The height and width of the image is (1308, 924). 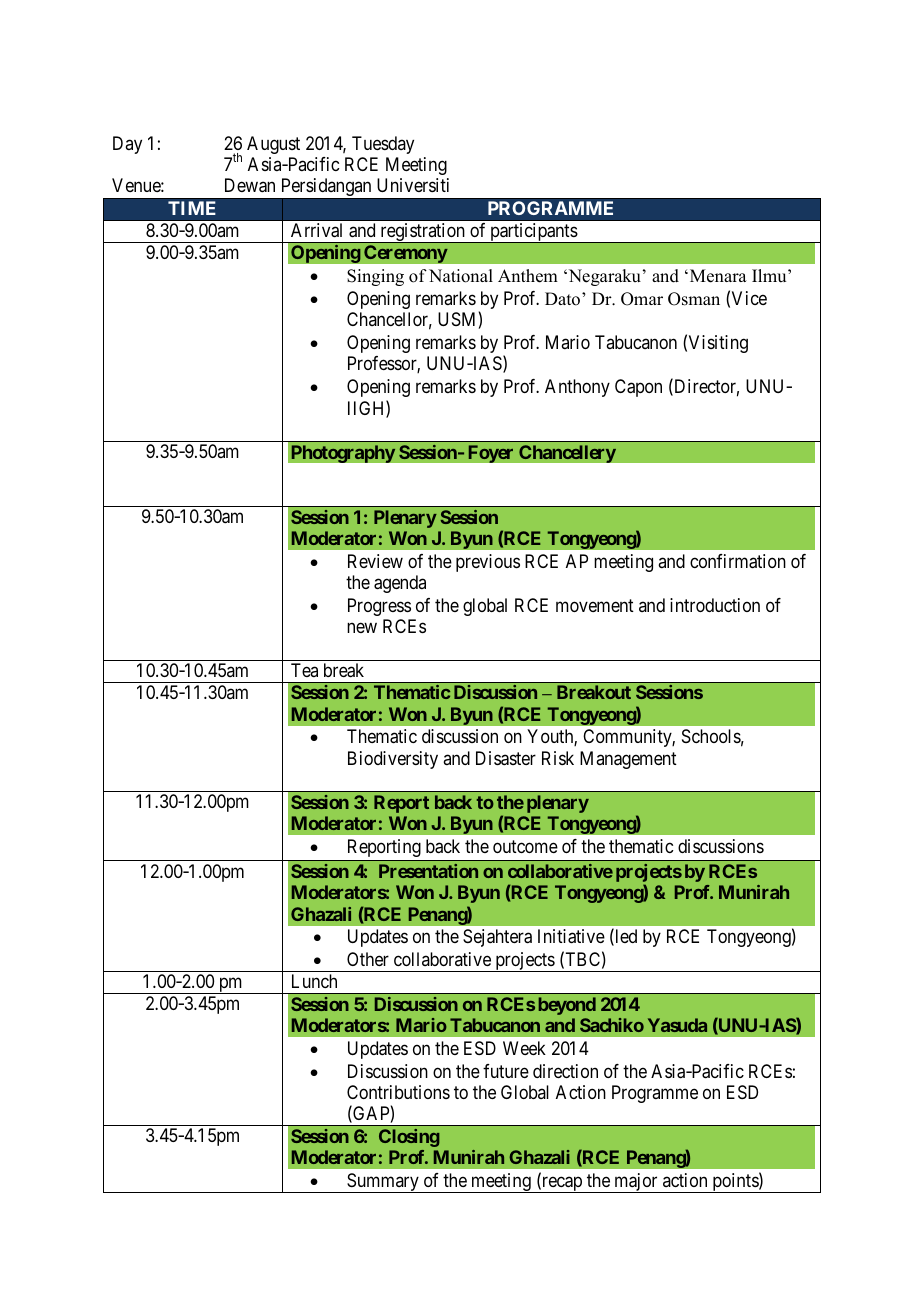 I want to click on Tea, so click(x=304, y=670).
